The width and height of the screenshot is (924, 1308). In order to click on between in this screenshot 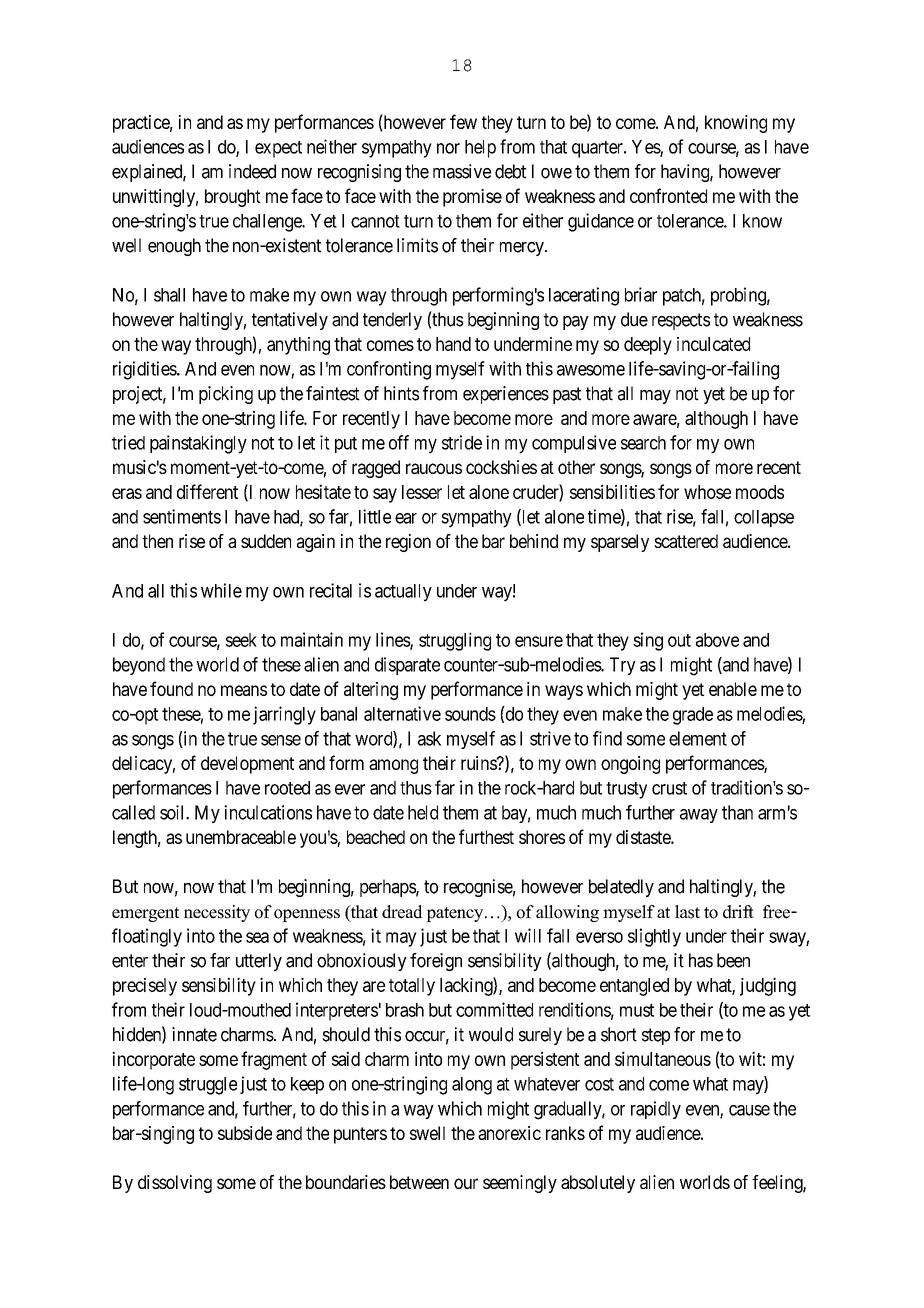, I will do `click(419, 1182)`.
